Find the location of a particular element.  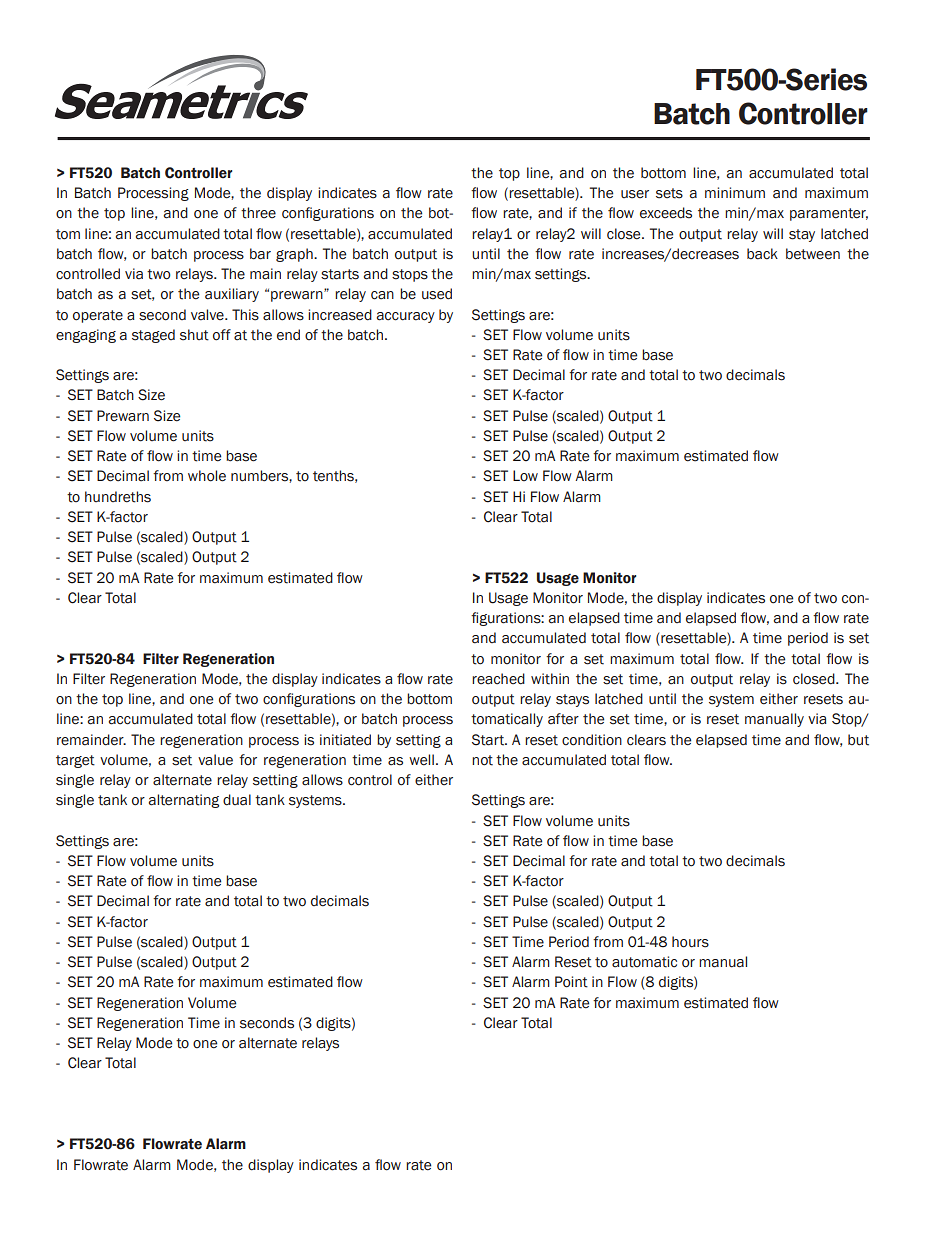

minimum is located at coordinates (735, 193).
